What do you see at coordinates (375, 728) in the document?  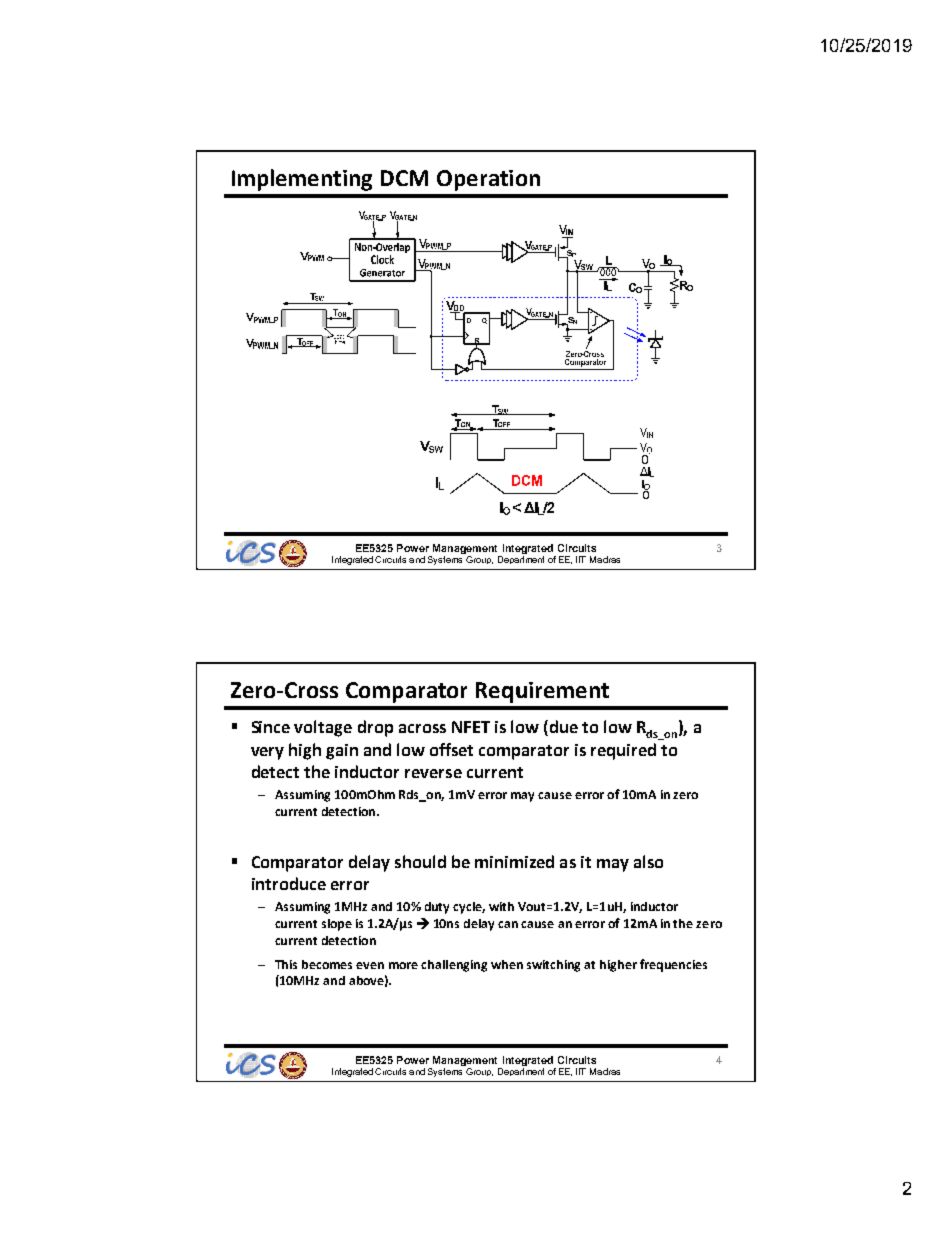 I see `drop` at bounding box center [375, 728].
